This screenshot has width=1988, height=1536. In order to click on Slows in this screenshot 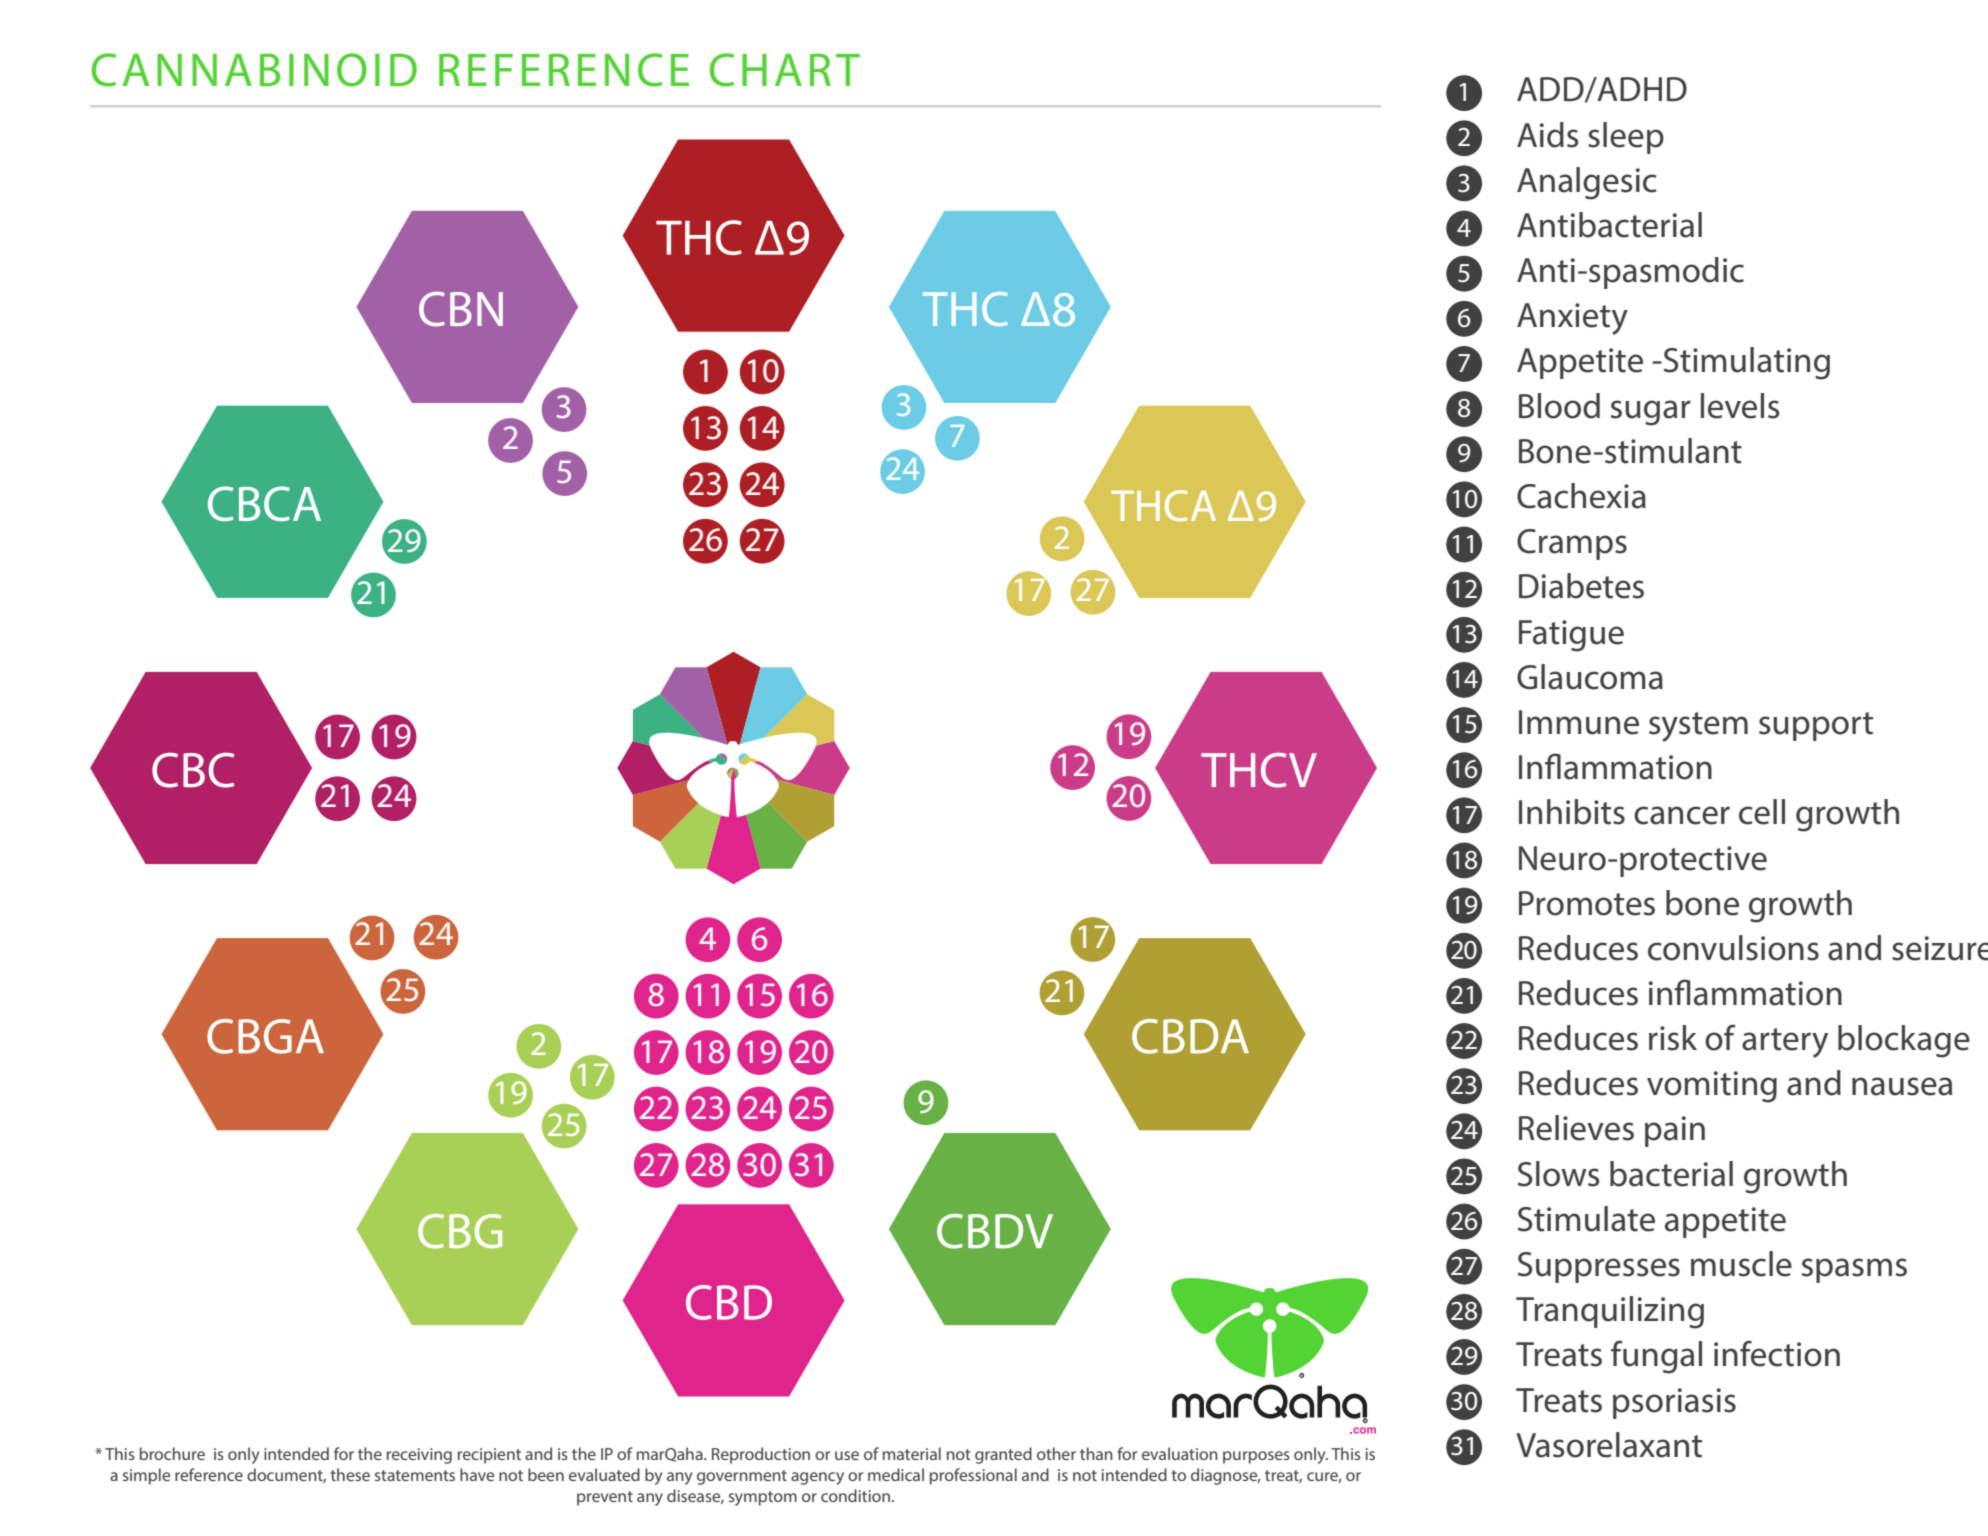, I will do `click(1558, 1174)`.
